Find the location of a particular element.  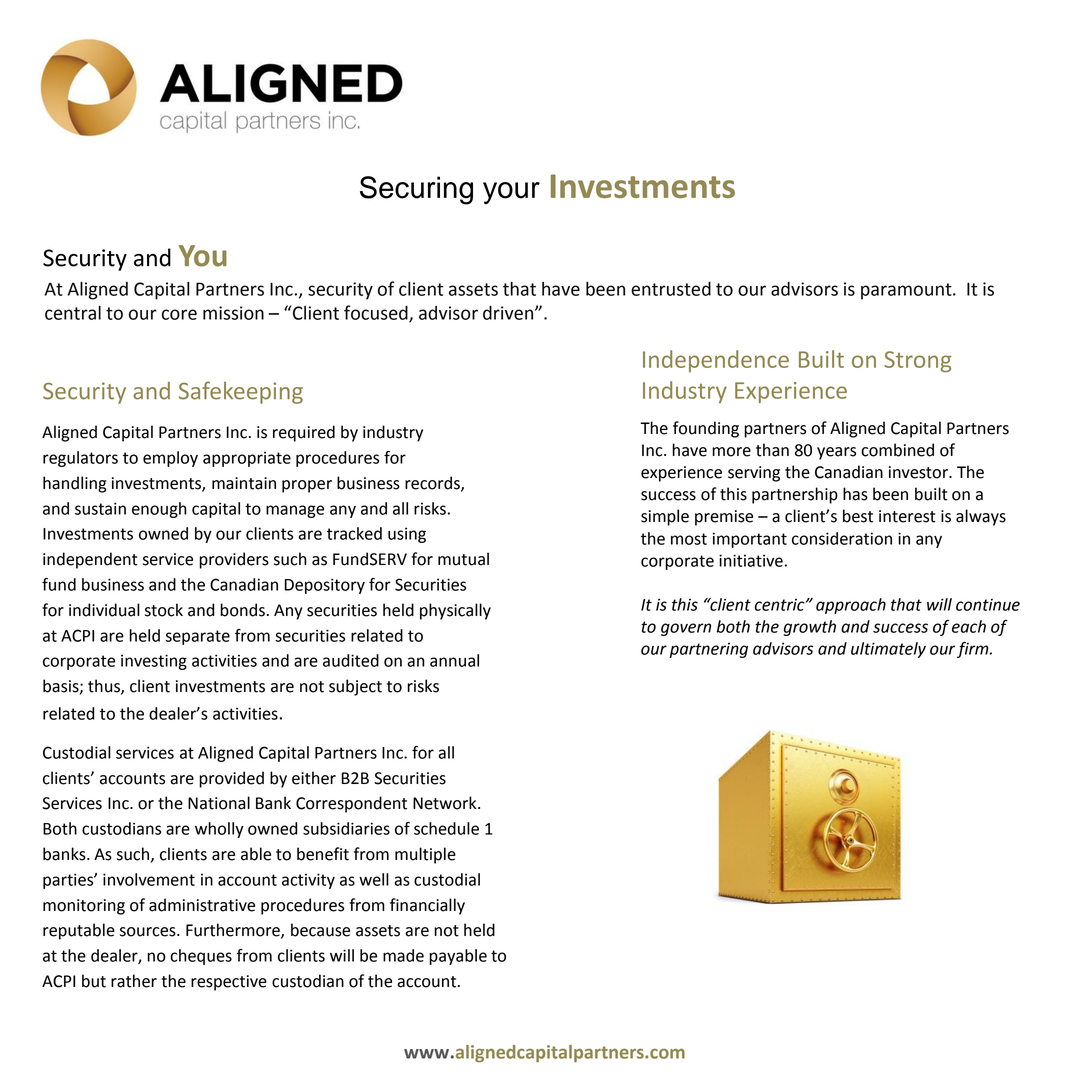

Network is located at coordinates (446, 803).
